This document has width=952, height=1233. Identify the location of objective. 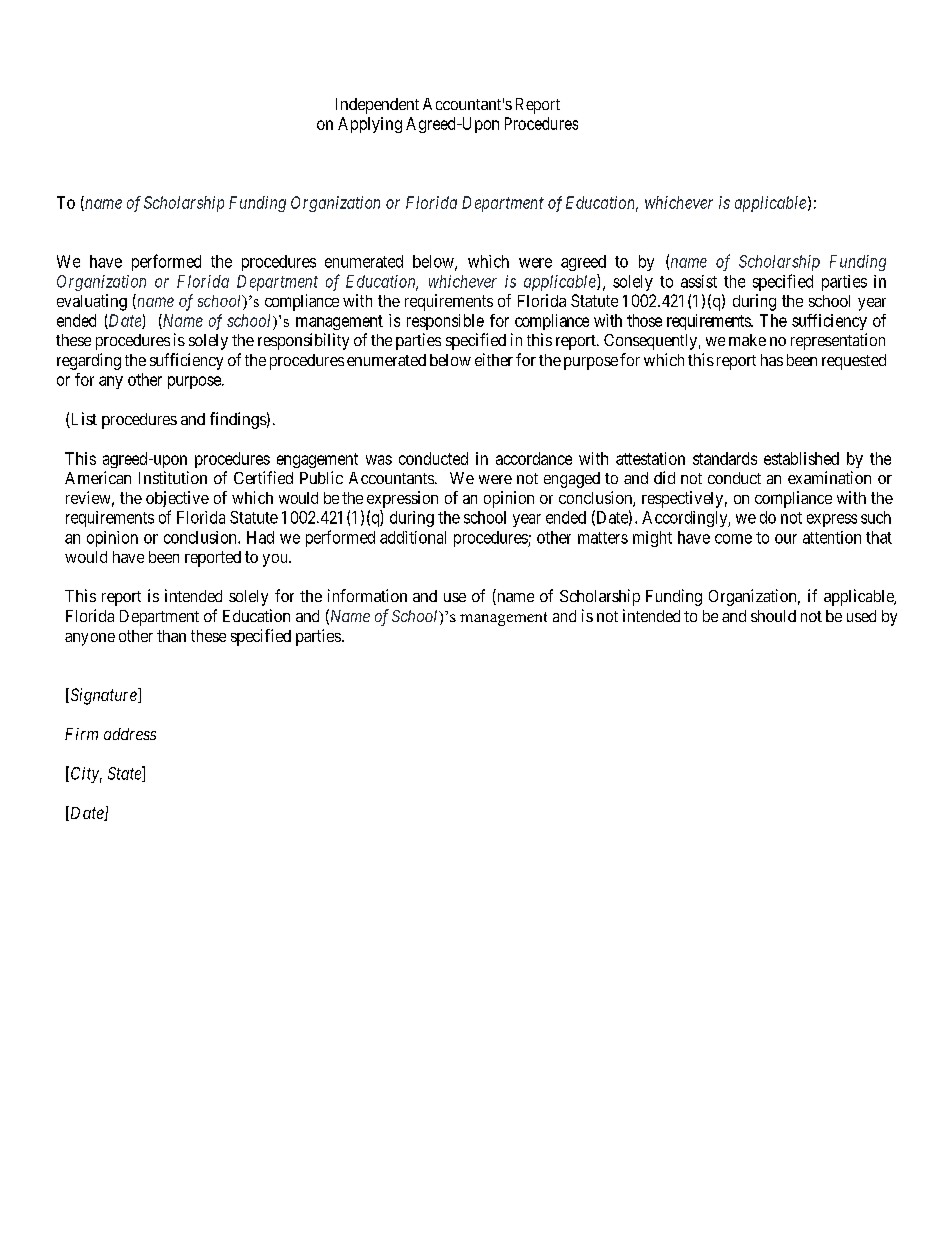
(177, 499).
